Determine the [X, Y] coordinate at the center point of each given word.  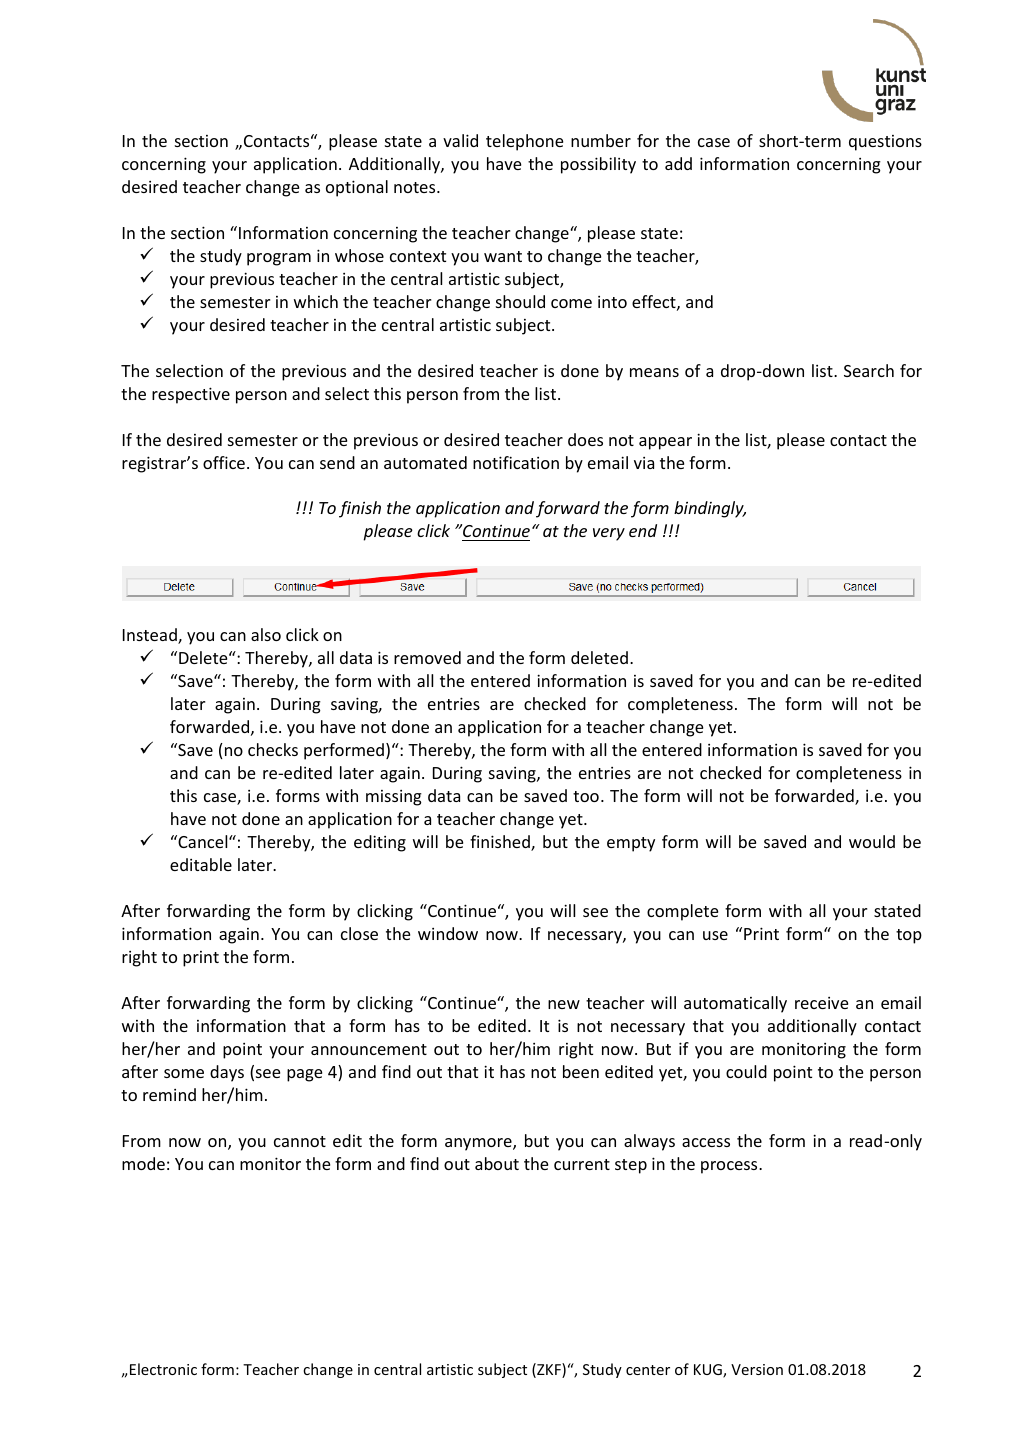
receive [821, 1003]
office [224, 462]
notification [516, 462]
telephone [524, 142]
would [872, 841]
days [227, 1073]
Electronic [163, 1369]
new [564, 1004]
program [279, 259]
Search [869, 370]
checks [273, 749]
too [586, 796]
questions [885, 143]
